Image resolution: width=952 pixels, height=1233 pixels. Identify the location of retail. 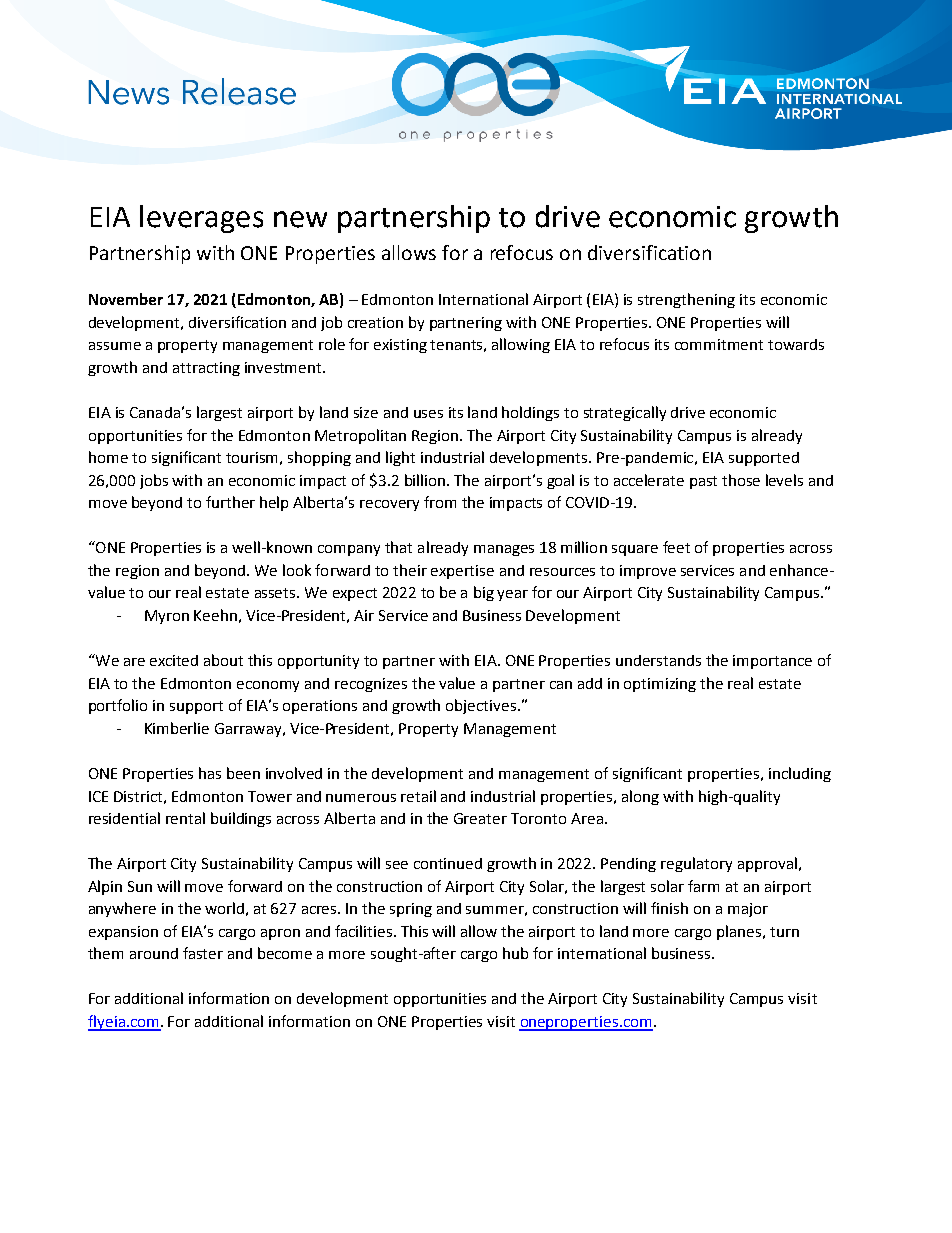
(418, 796).
